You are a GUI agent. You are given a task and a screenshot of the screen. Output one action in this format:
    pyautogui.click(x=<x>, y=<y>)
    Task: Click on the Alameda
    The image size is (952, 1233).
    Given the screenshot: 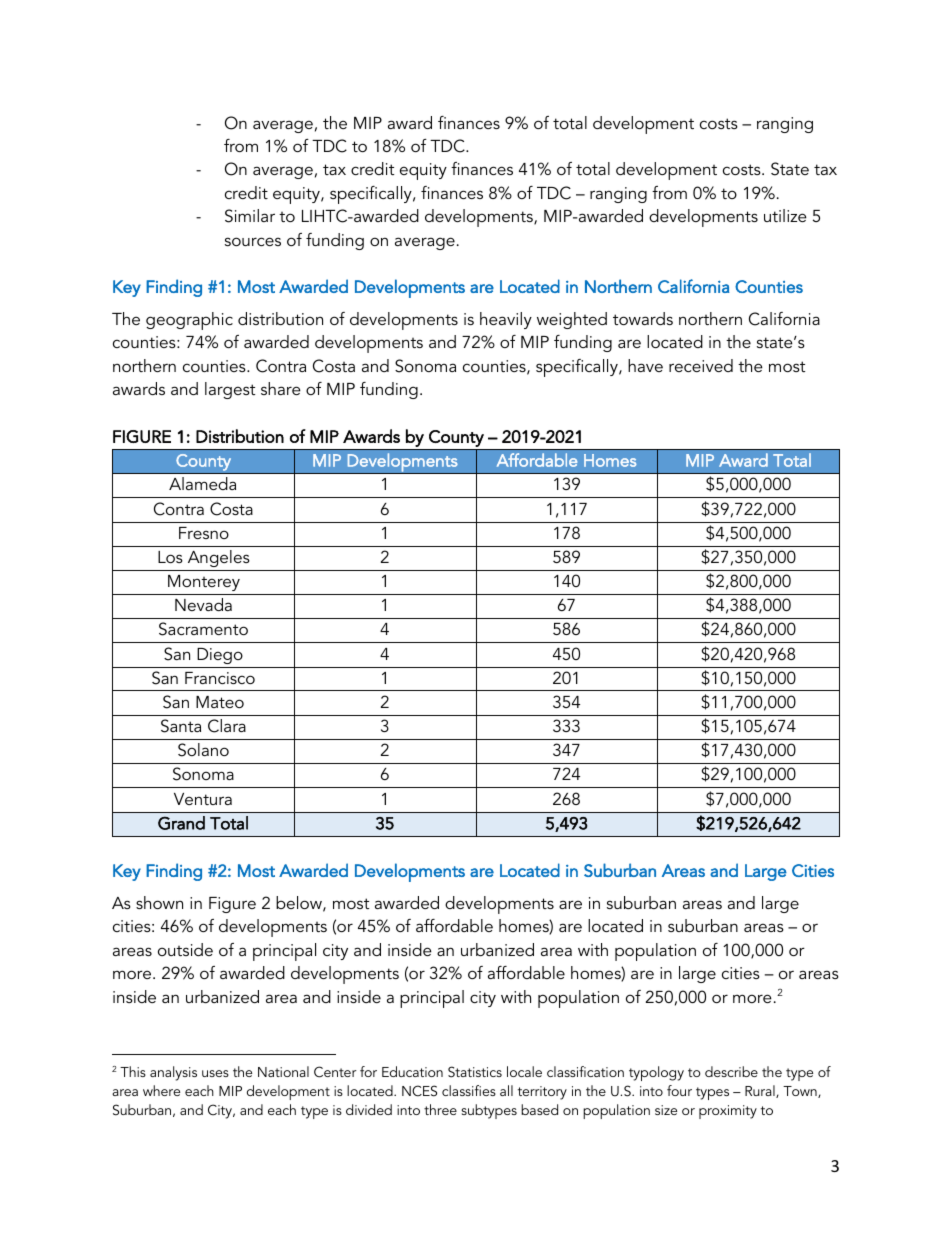 What is the action you would take?
    pyautogui.click(x=202, y=483)
